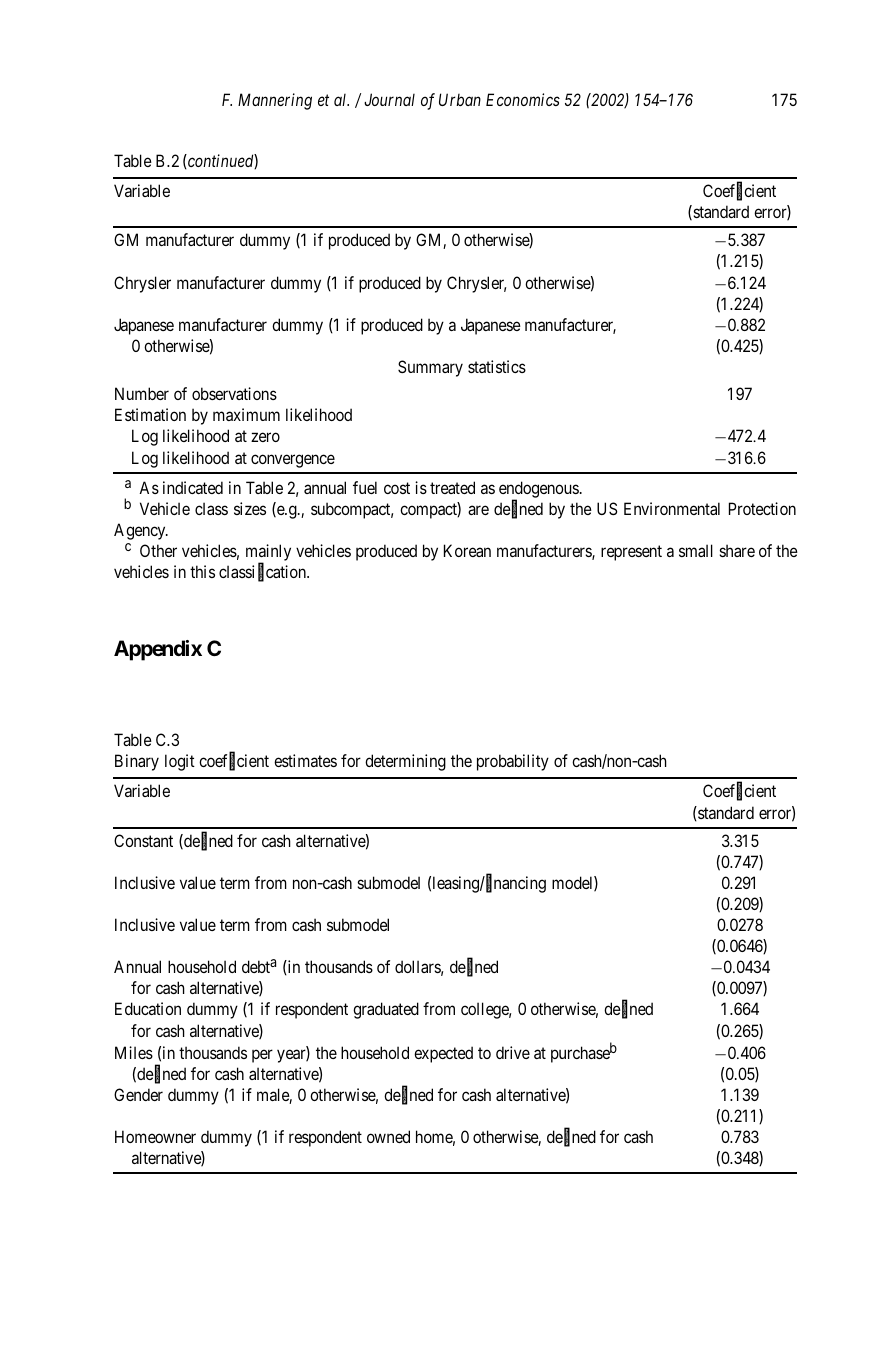 The image size is (895, 1372). Describe the element at coordinates (513, 762) in the page. I see `probability` at that location.
